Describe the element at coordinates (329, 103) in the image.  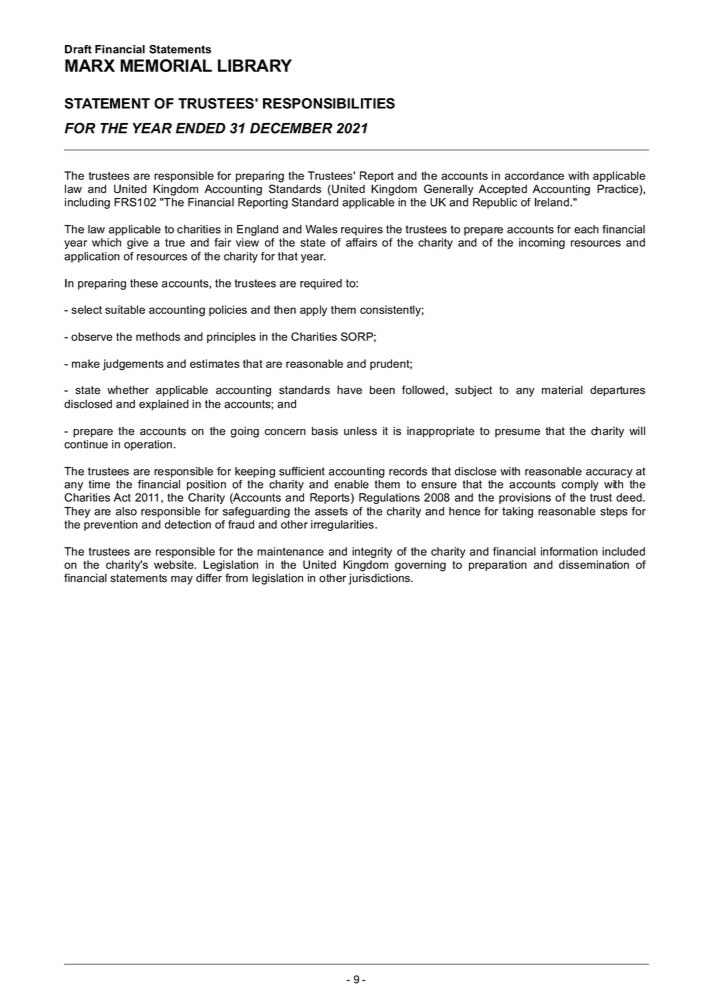
I see `RESPONSIBILITIES` at that location.
